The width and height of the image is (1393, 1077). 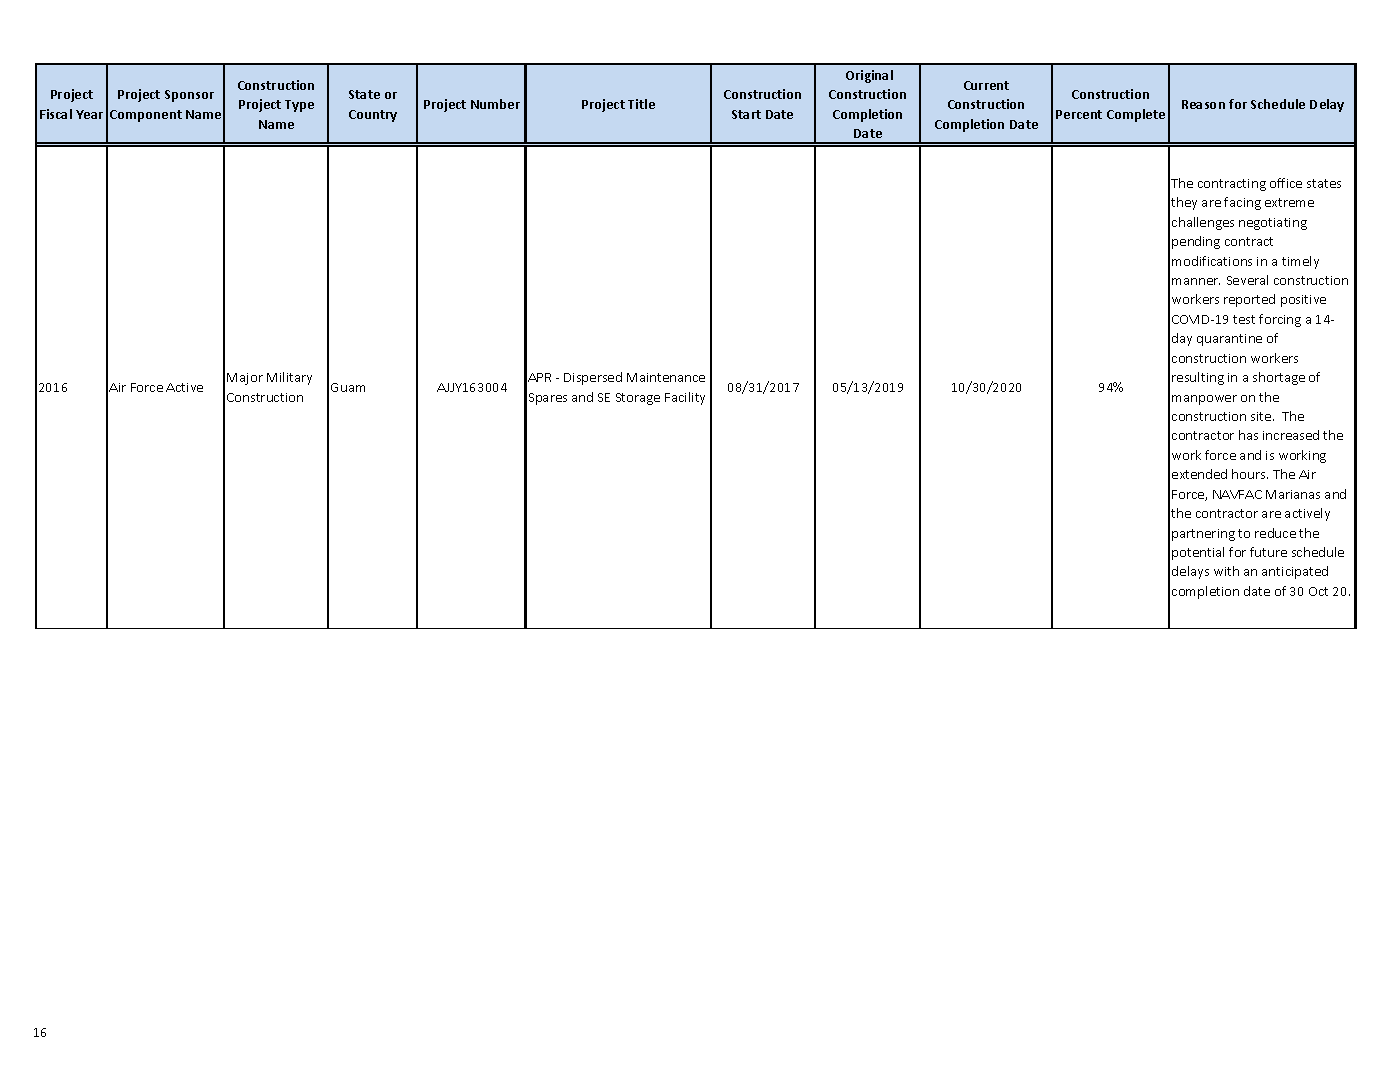 What do you see at coordinates (245, 379) in the image?
I see `Major` at bounding box center [245, 379].
